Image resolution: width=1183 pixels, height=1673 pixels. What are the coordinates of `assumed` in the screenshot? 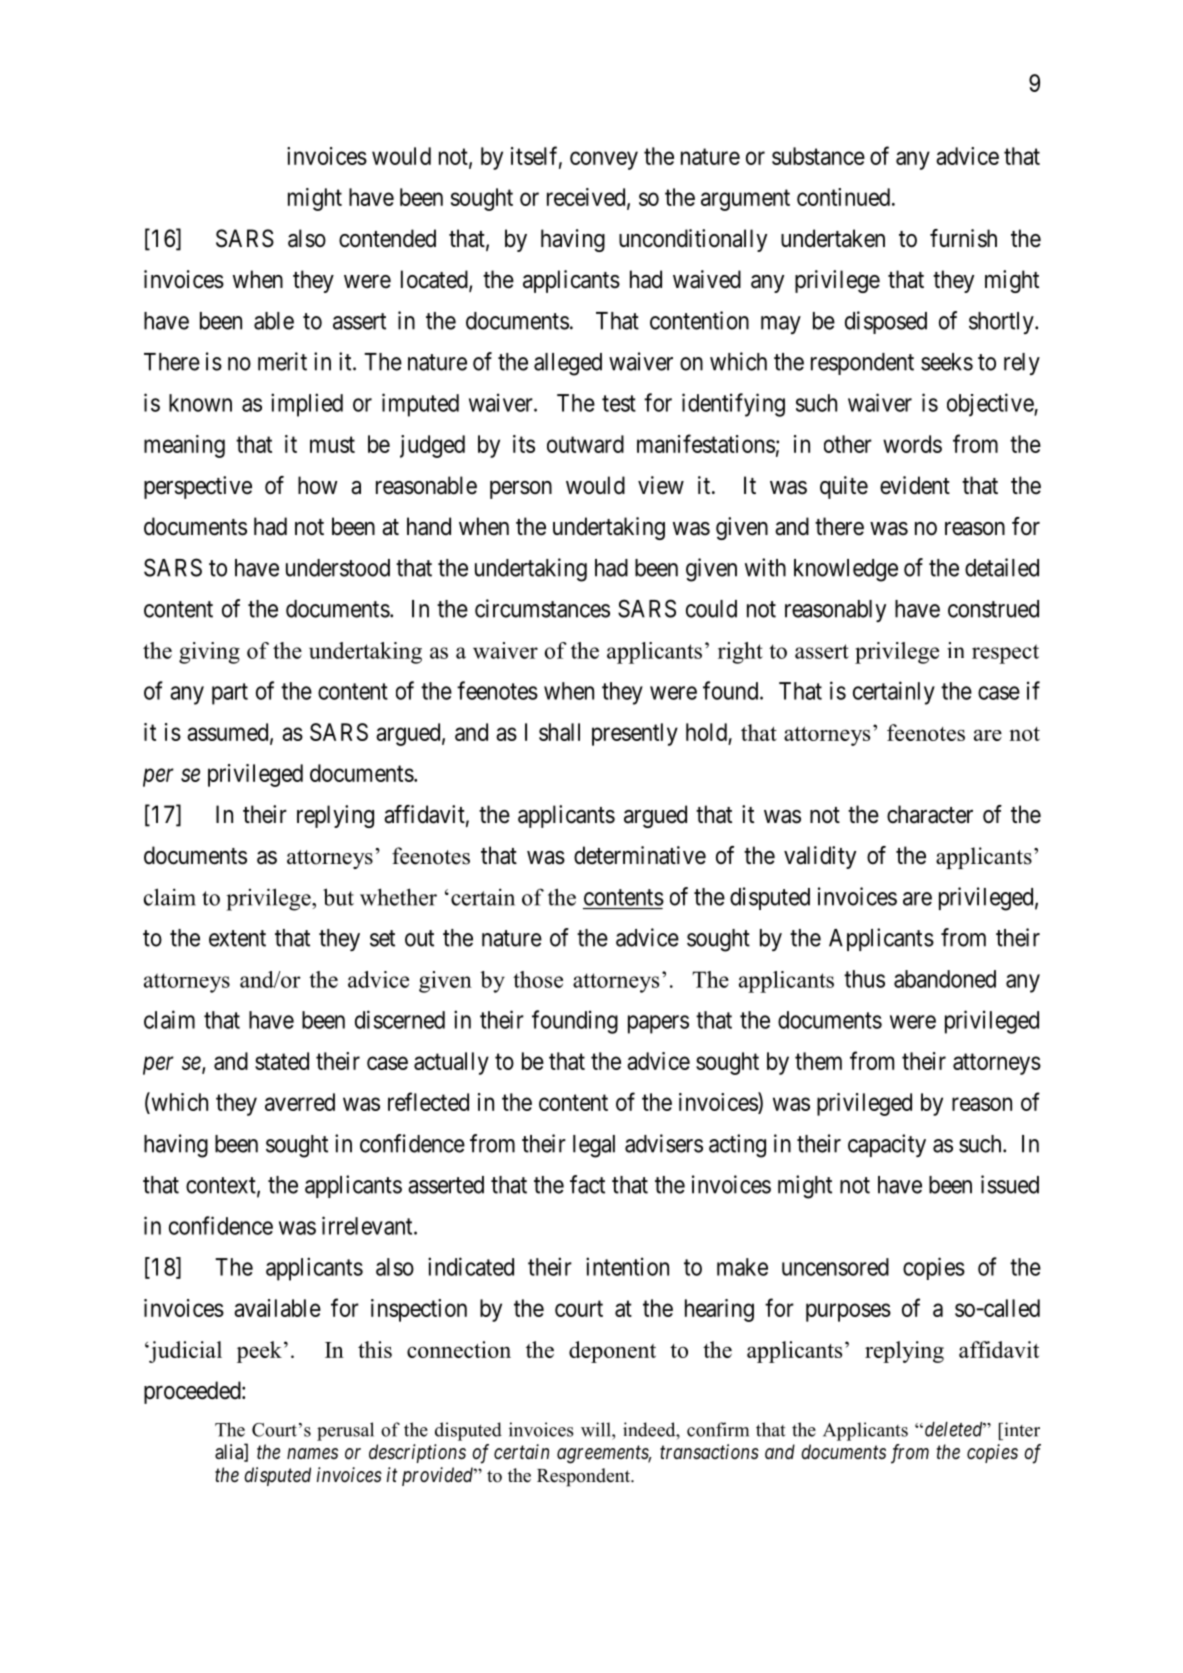 It's located at (229, 733).
